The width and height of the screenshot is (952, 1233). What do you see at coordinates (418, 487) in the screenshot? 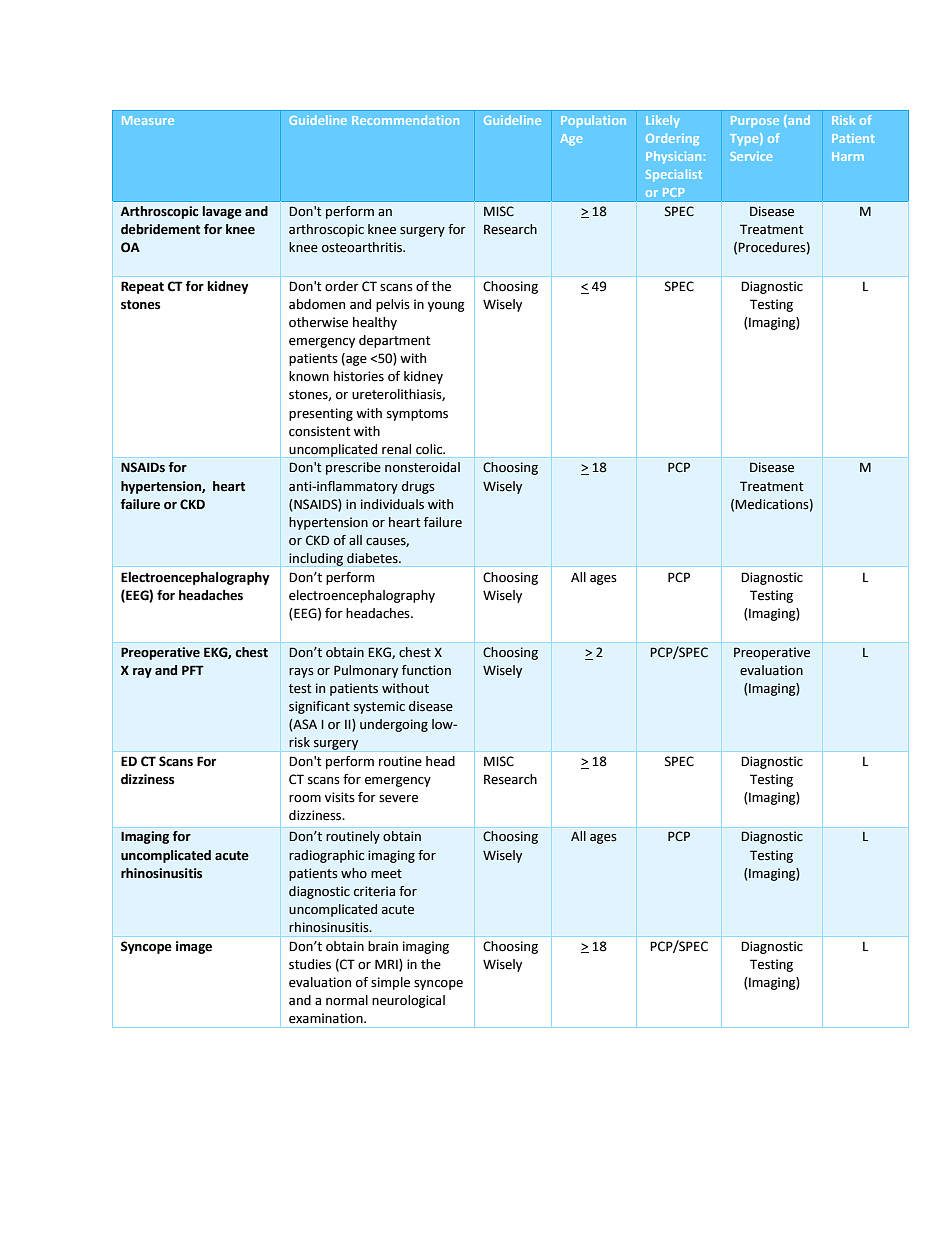
I see `drugs` at bounding box center [418, 487].
